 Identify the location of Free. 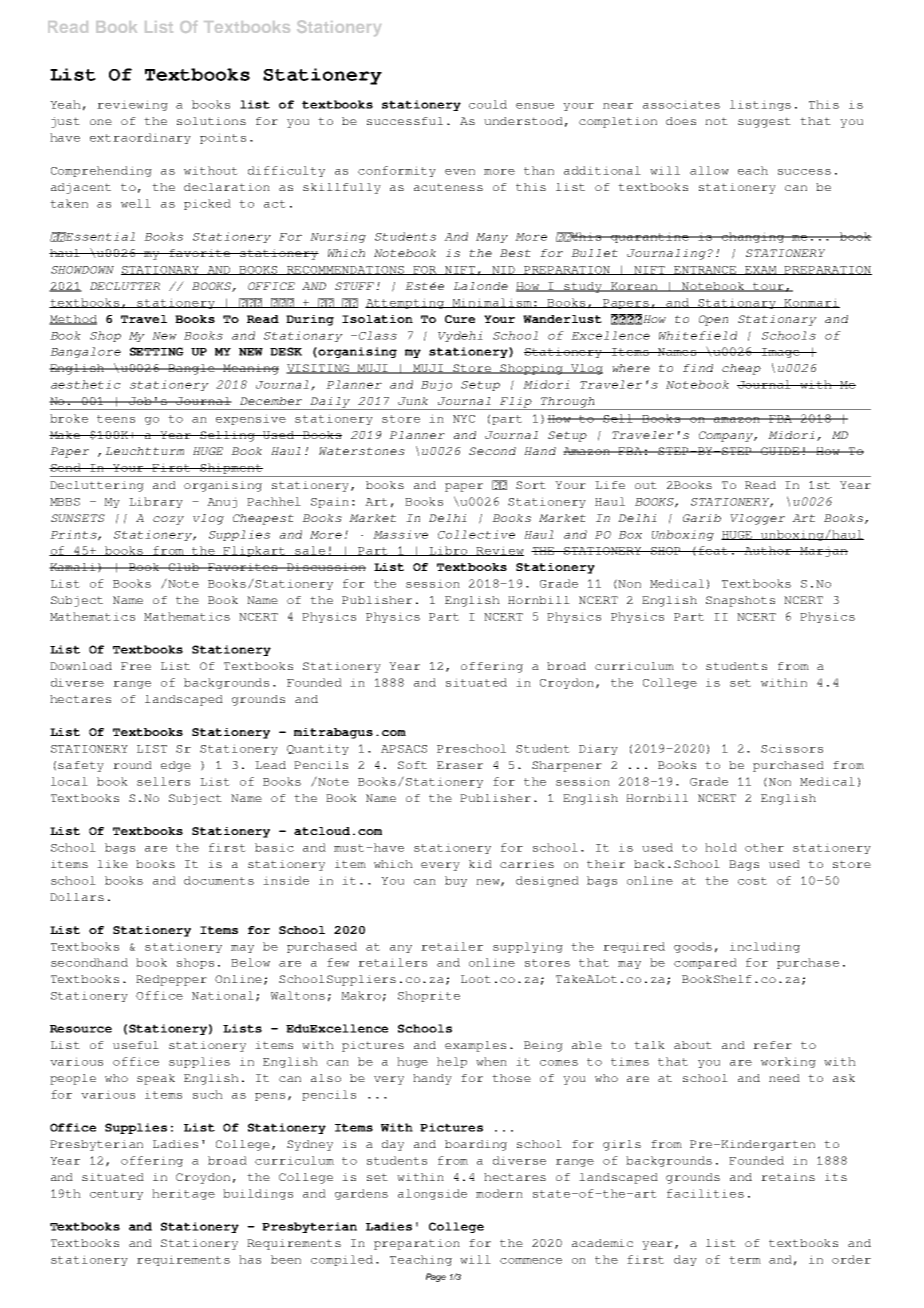
(136, 666).
